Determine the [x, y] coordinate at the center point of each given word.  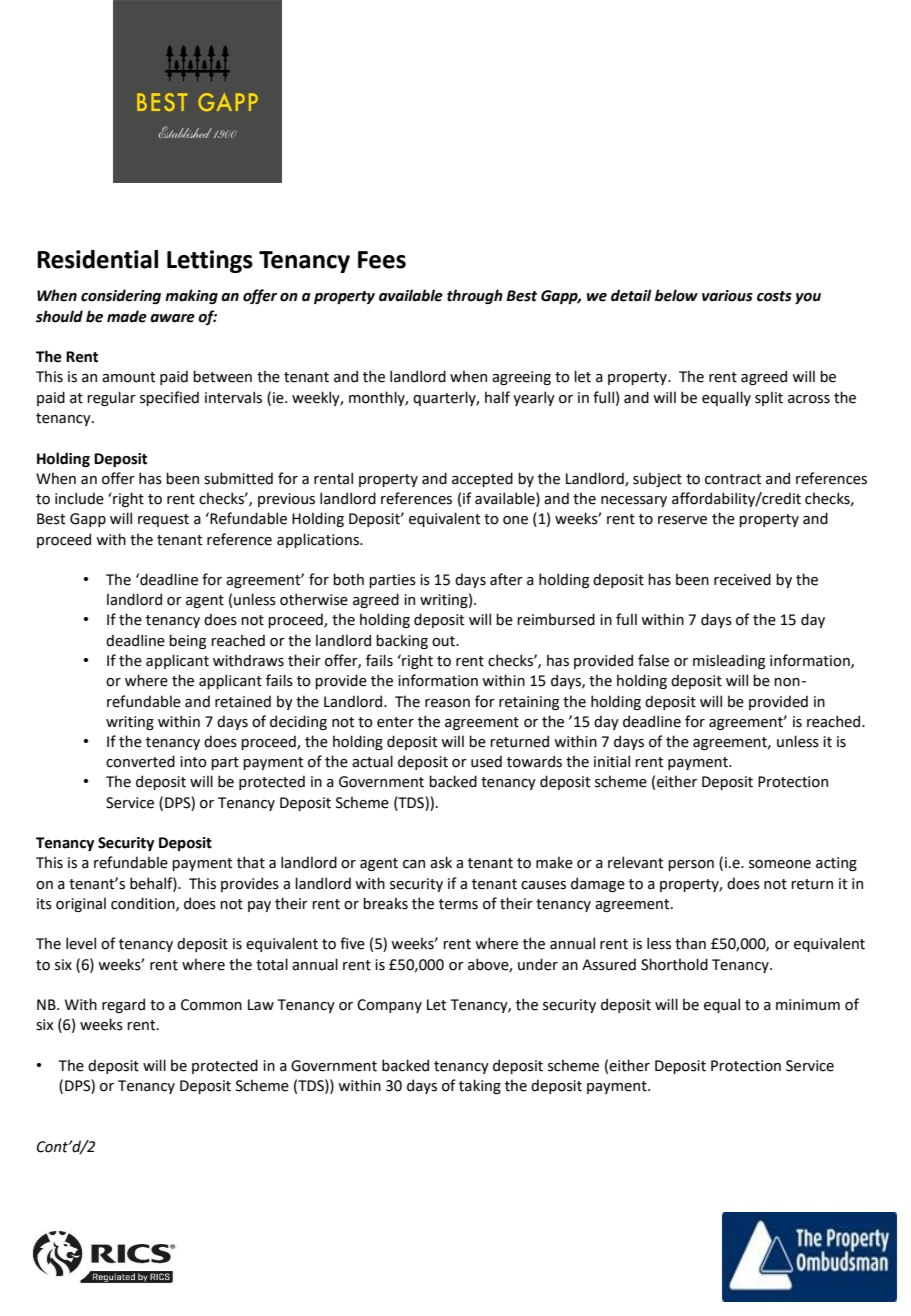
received [742, 579]
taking [480, 1086]
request [163, 520]
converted [140, 761]
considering [121, 296]
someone [780, 864]
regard [123, 1005]
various [727, 296]
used [486, 761]
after [506, 579]
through [475, 296]
